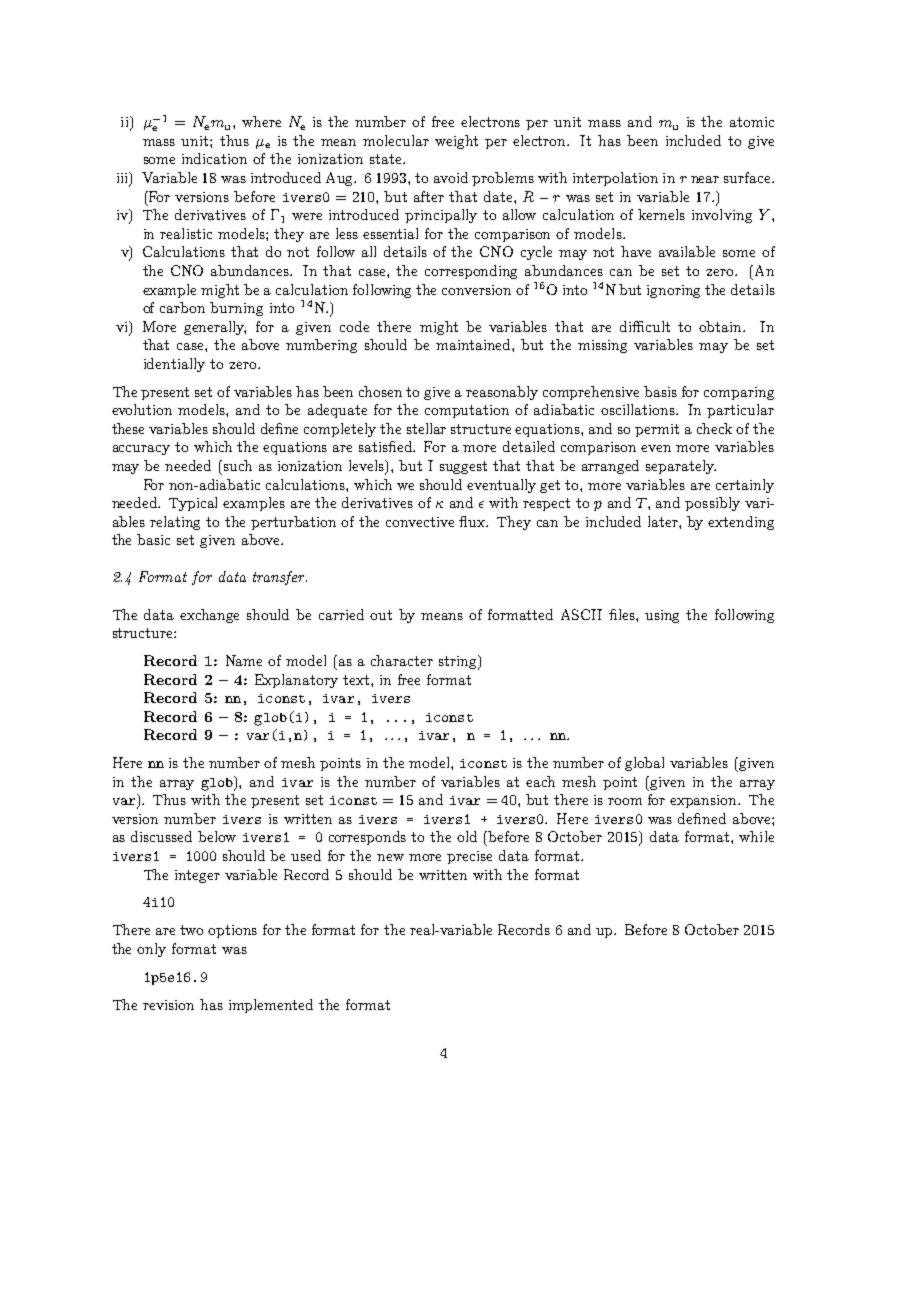  Describe the element at coordinates (153, 539) in the screenshot. I see `basic` at that location.
